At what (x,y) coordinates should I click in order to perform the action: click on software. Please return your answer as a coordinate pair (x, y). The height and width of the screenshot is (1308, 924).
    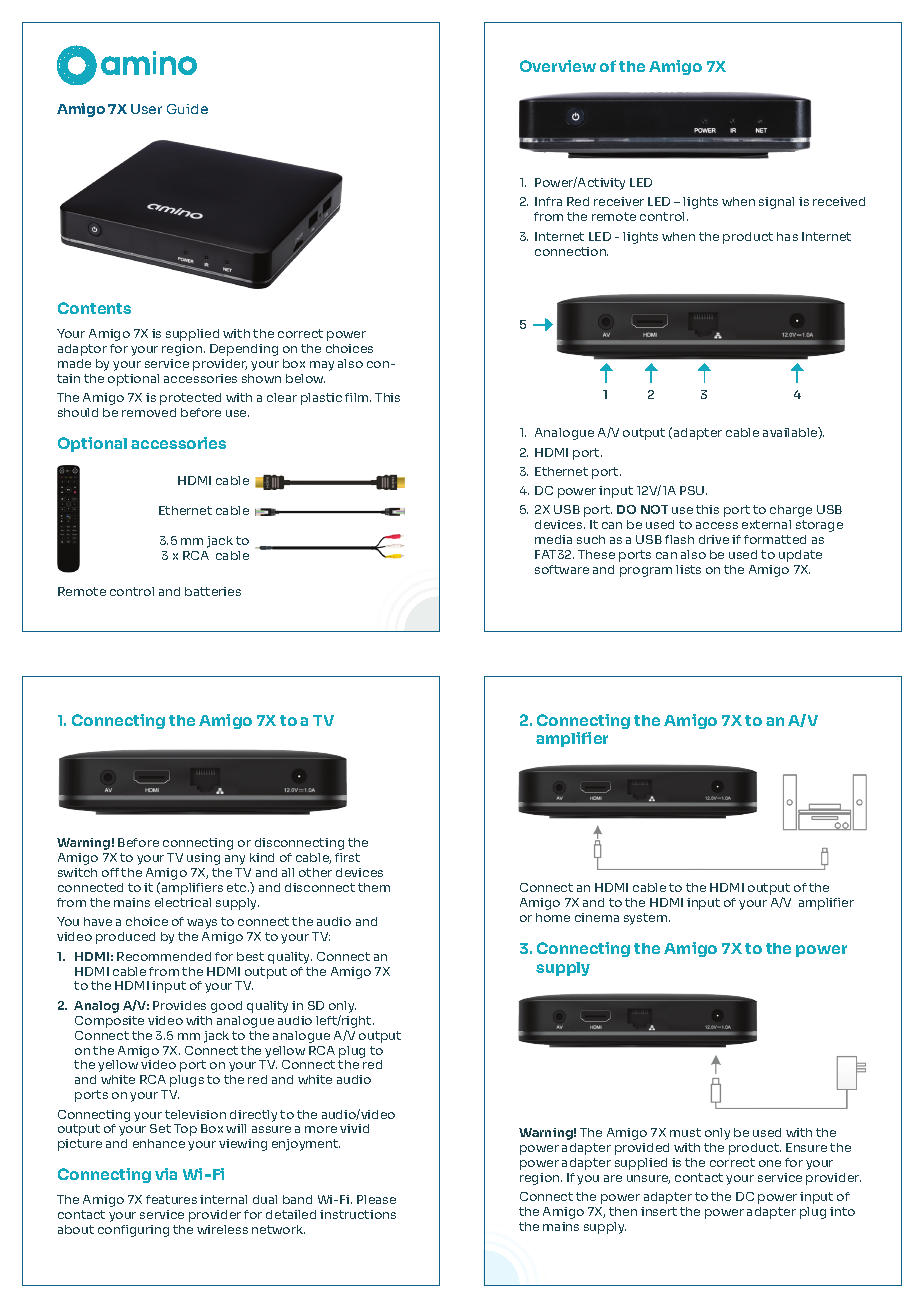
    Looking at the image, I should click on (562, 569).
